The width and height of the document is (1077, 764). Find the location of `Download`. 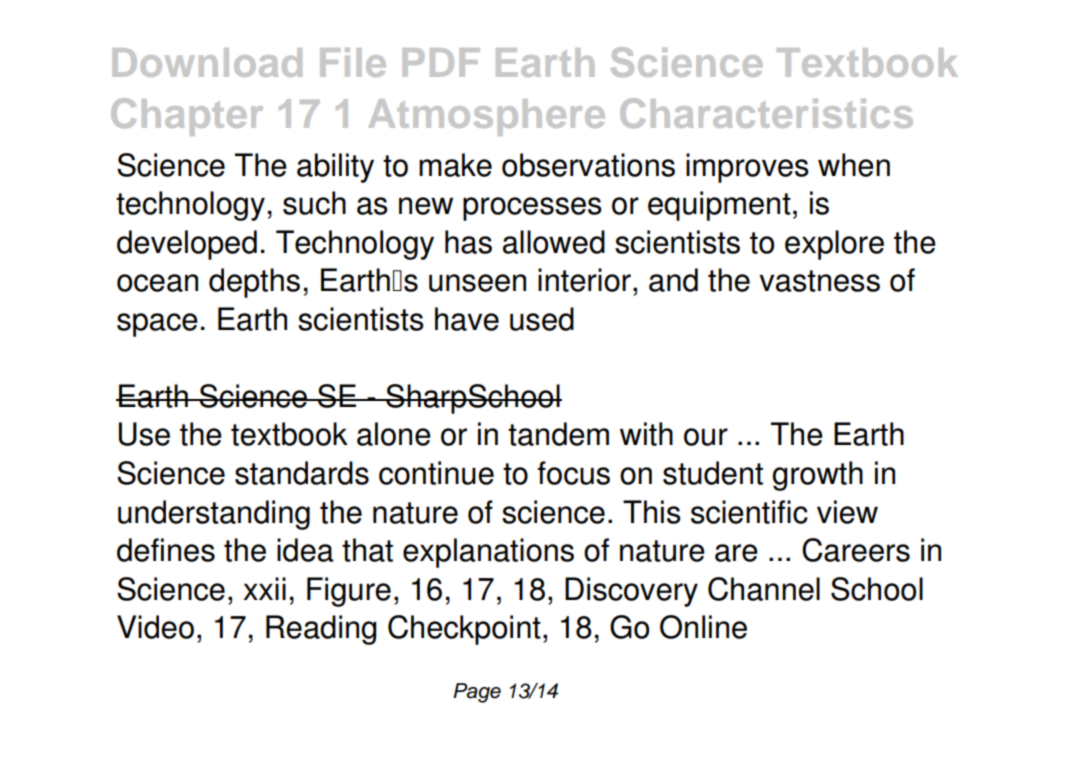

Download is located at coordinates (207, 62).
